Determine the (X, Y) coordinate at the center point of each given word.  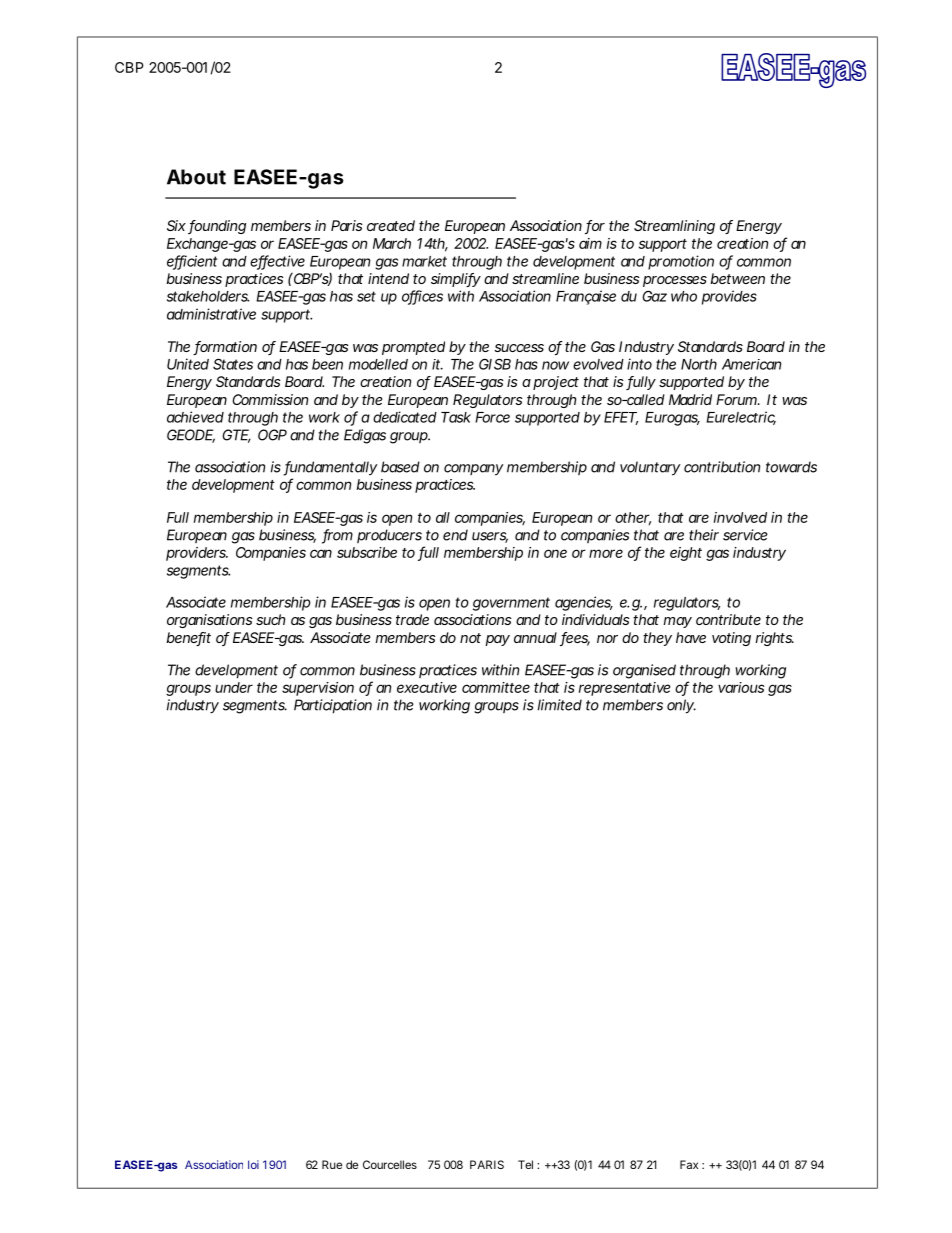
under (234, 687)
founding (217, 227)
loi (253, 1164)
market (424, 261)
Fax (689, 1164)
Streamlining (674, 227)
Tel (525, 1164)
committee (496, 687)
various (741, 687)
